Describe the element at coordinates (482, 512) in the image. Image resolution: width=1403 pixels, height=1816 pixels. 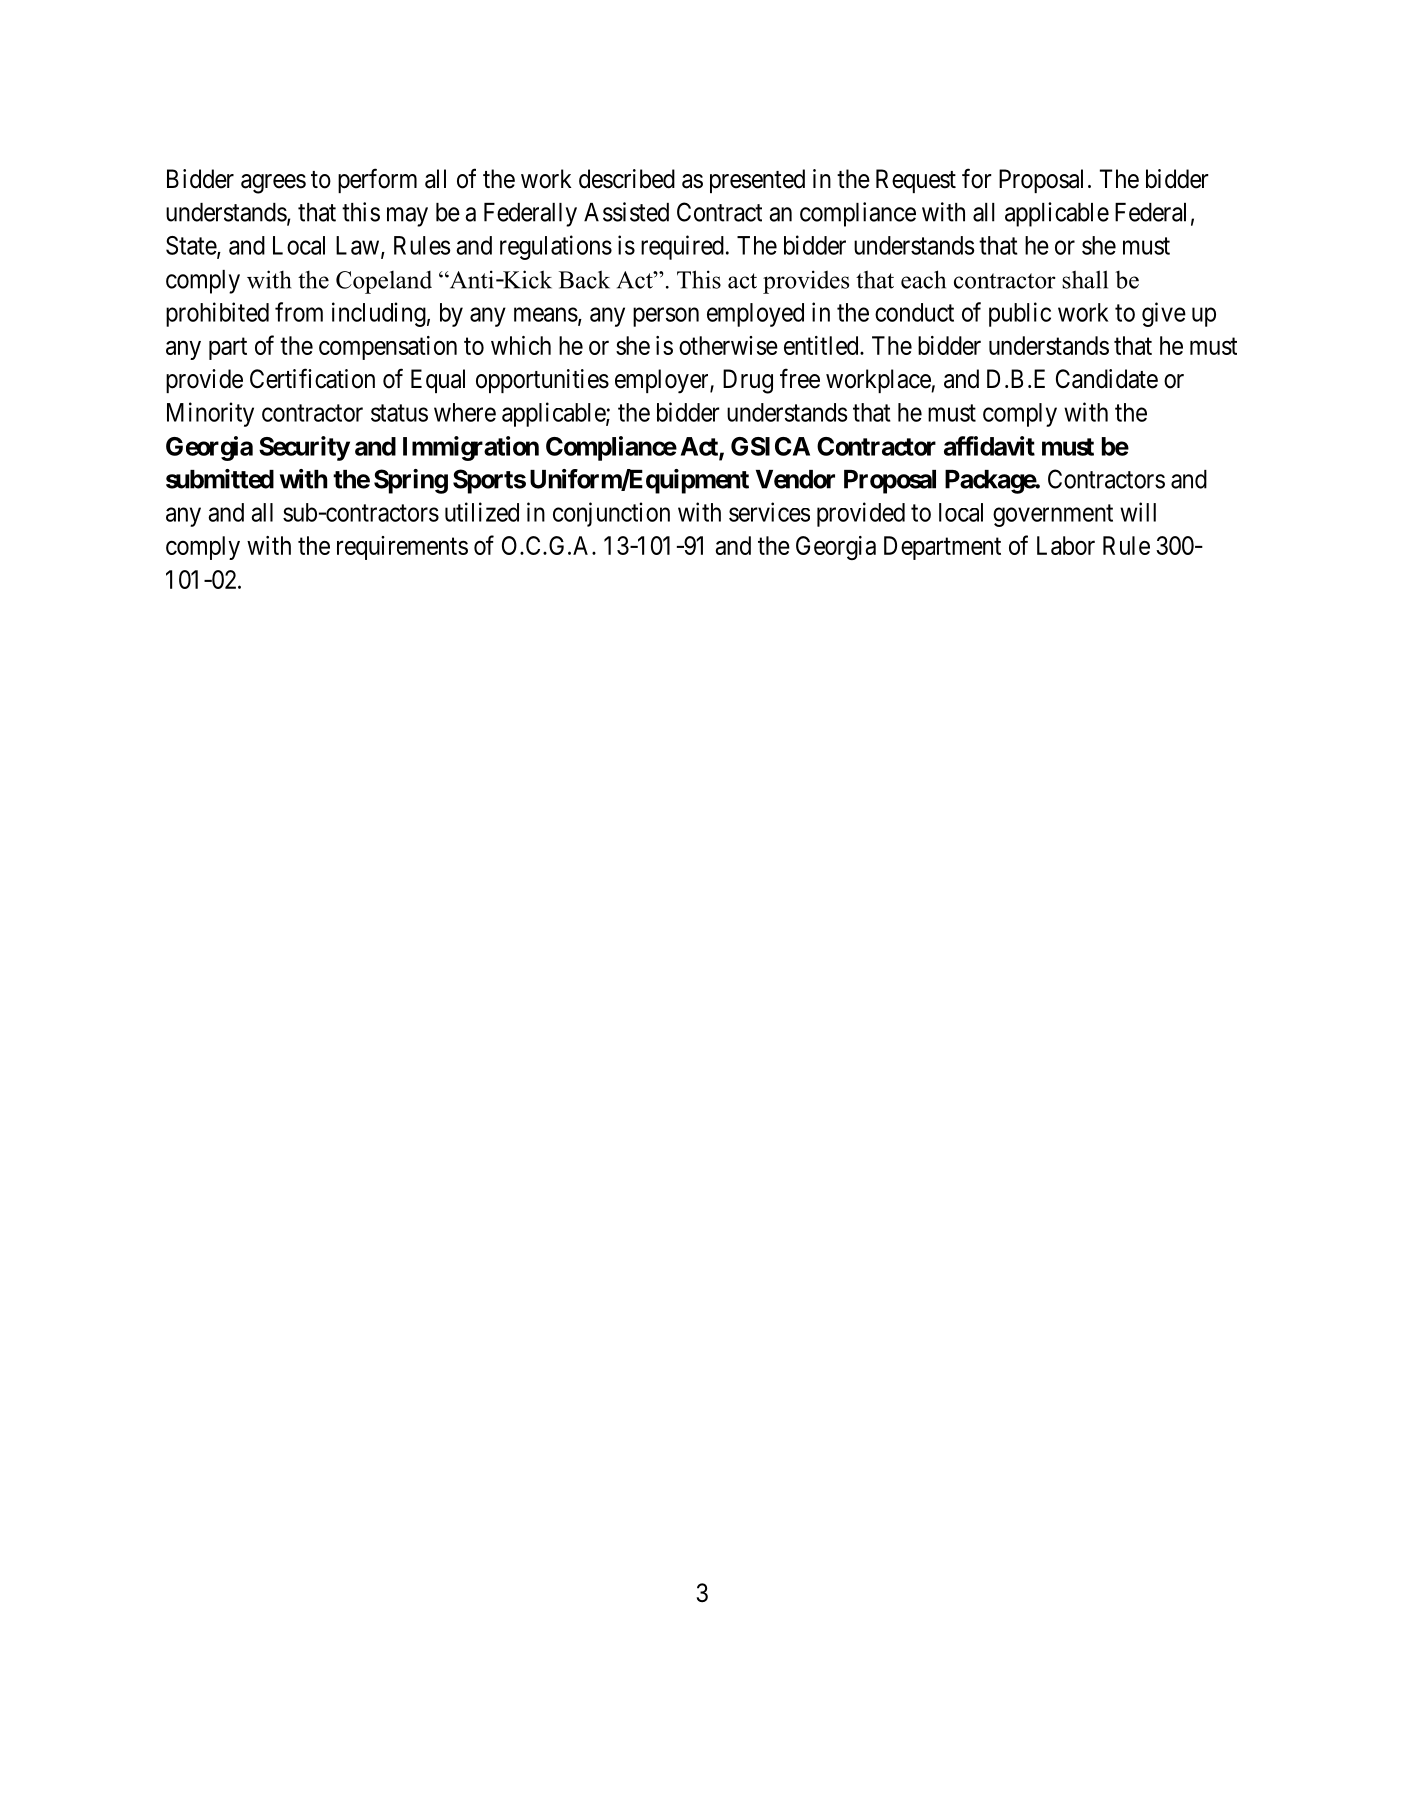
I see `utilized` at that location.
